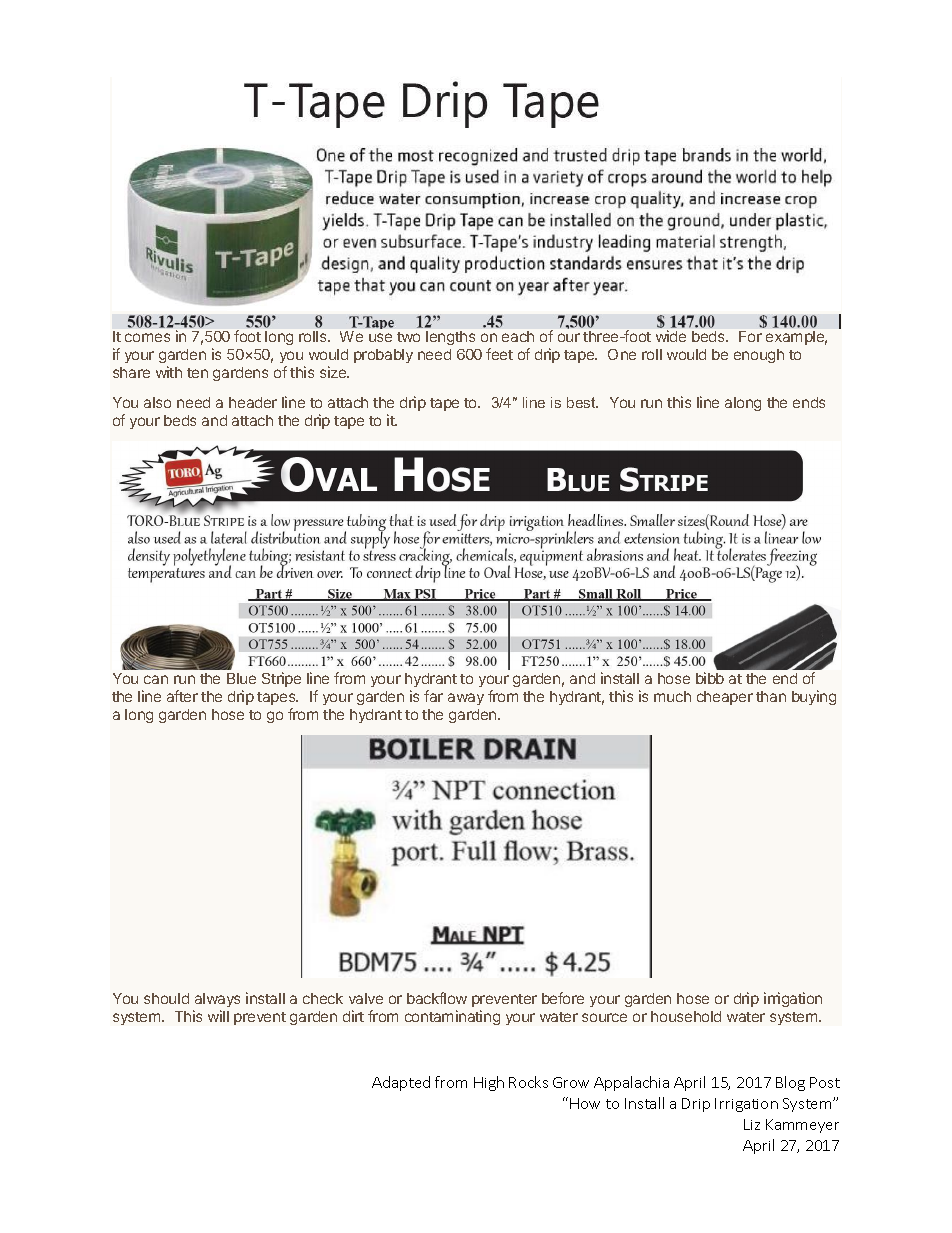  Describe the element at coordinates (437, 998) in the screenshot. I see `backflow` at that location.
